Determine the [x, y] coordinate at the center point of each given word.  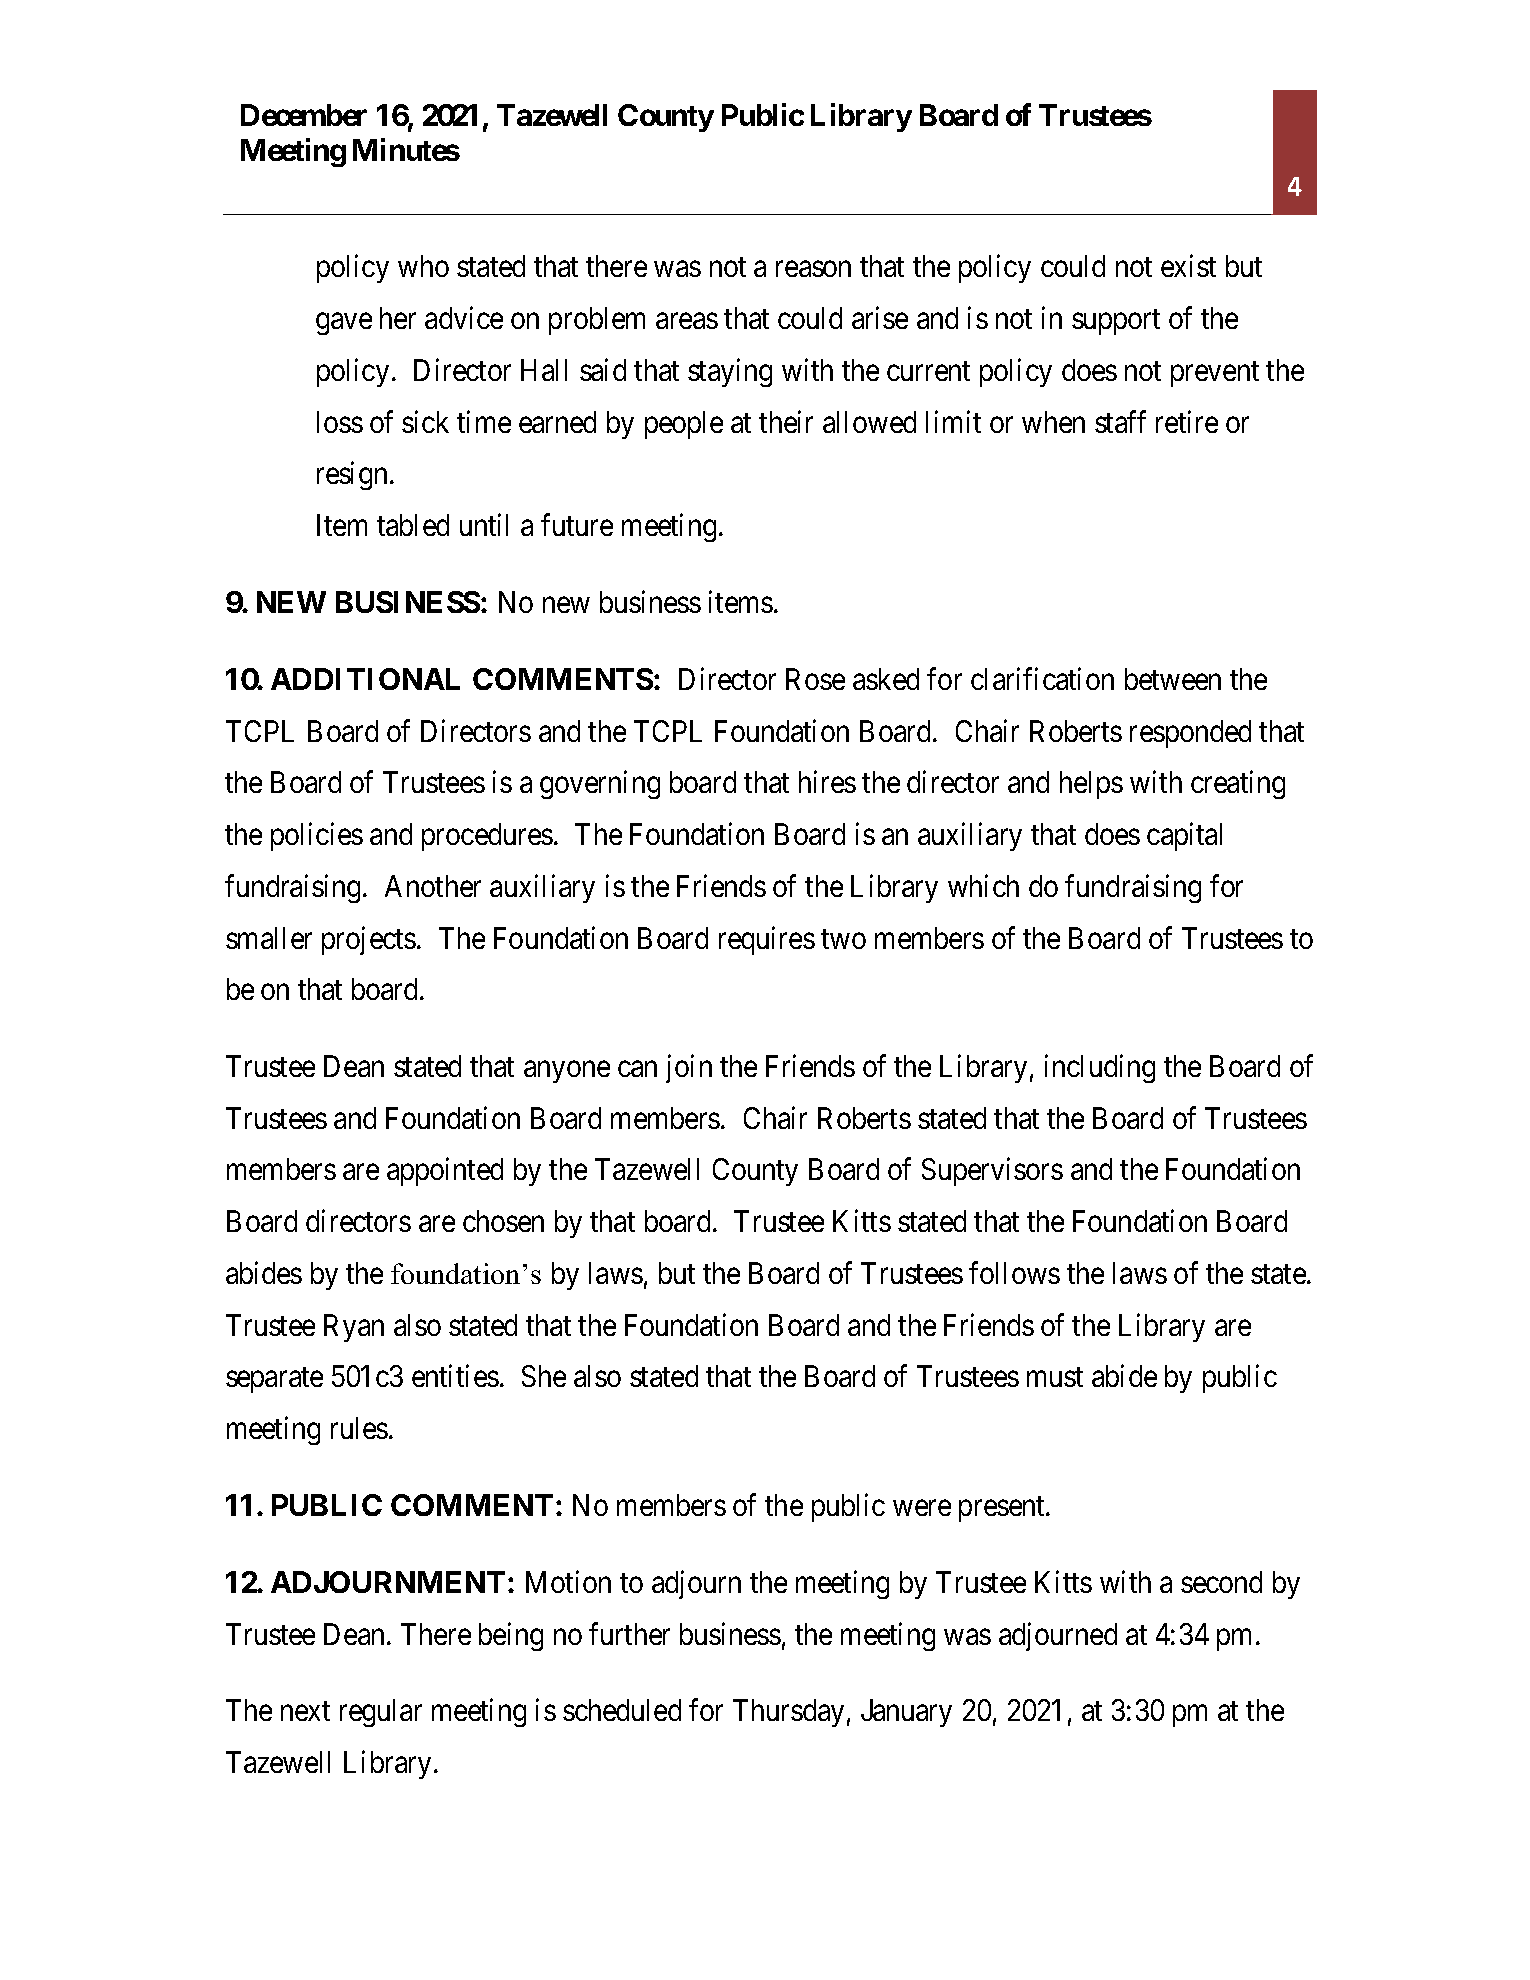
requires [767, 940]
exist [1188, 266]
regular [381, 1713]
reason [813, 269]
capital [1184, 837]
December [304, 115]
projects [369, 940]
